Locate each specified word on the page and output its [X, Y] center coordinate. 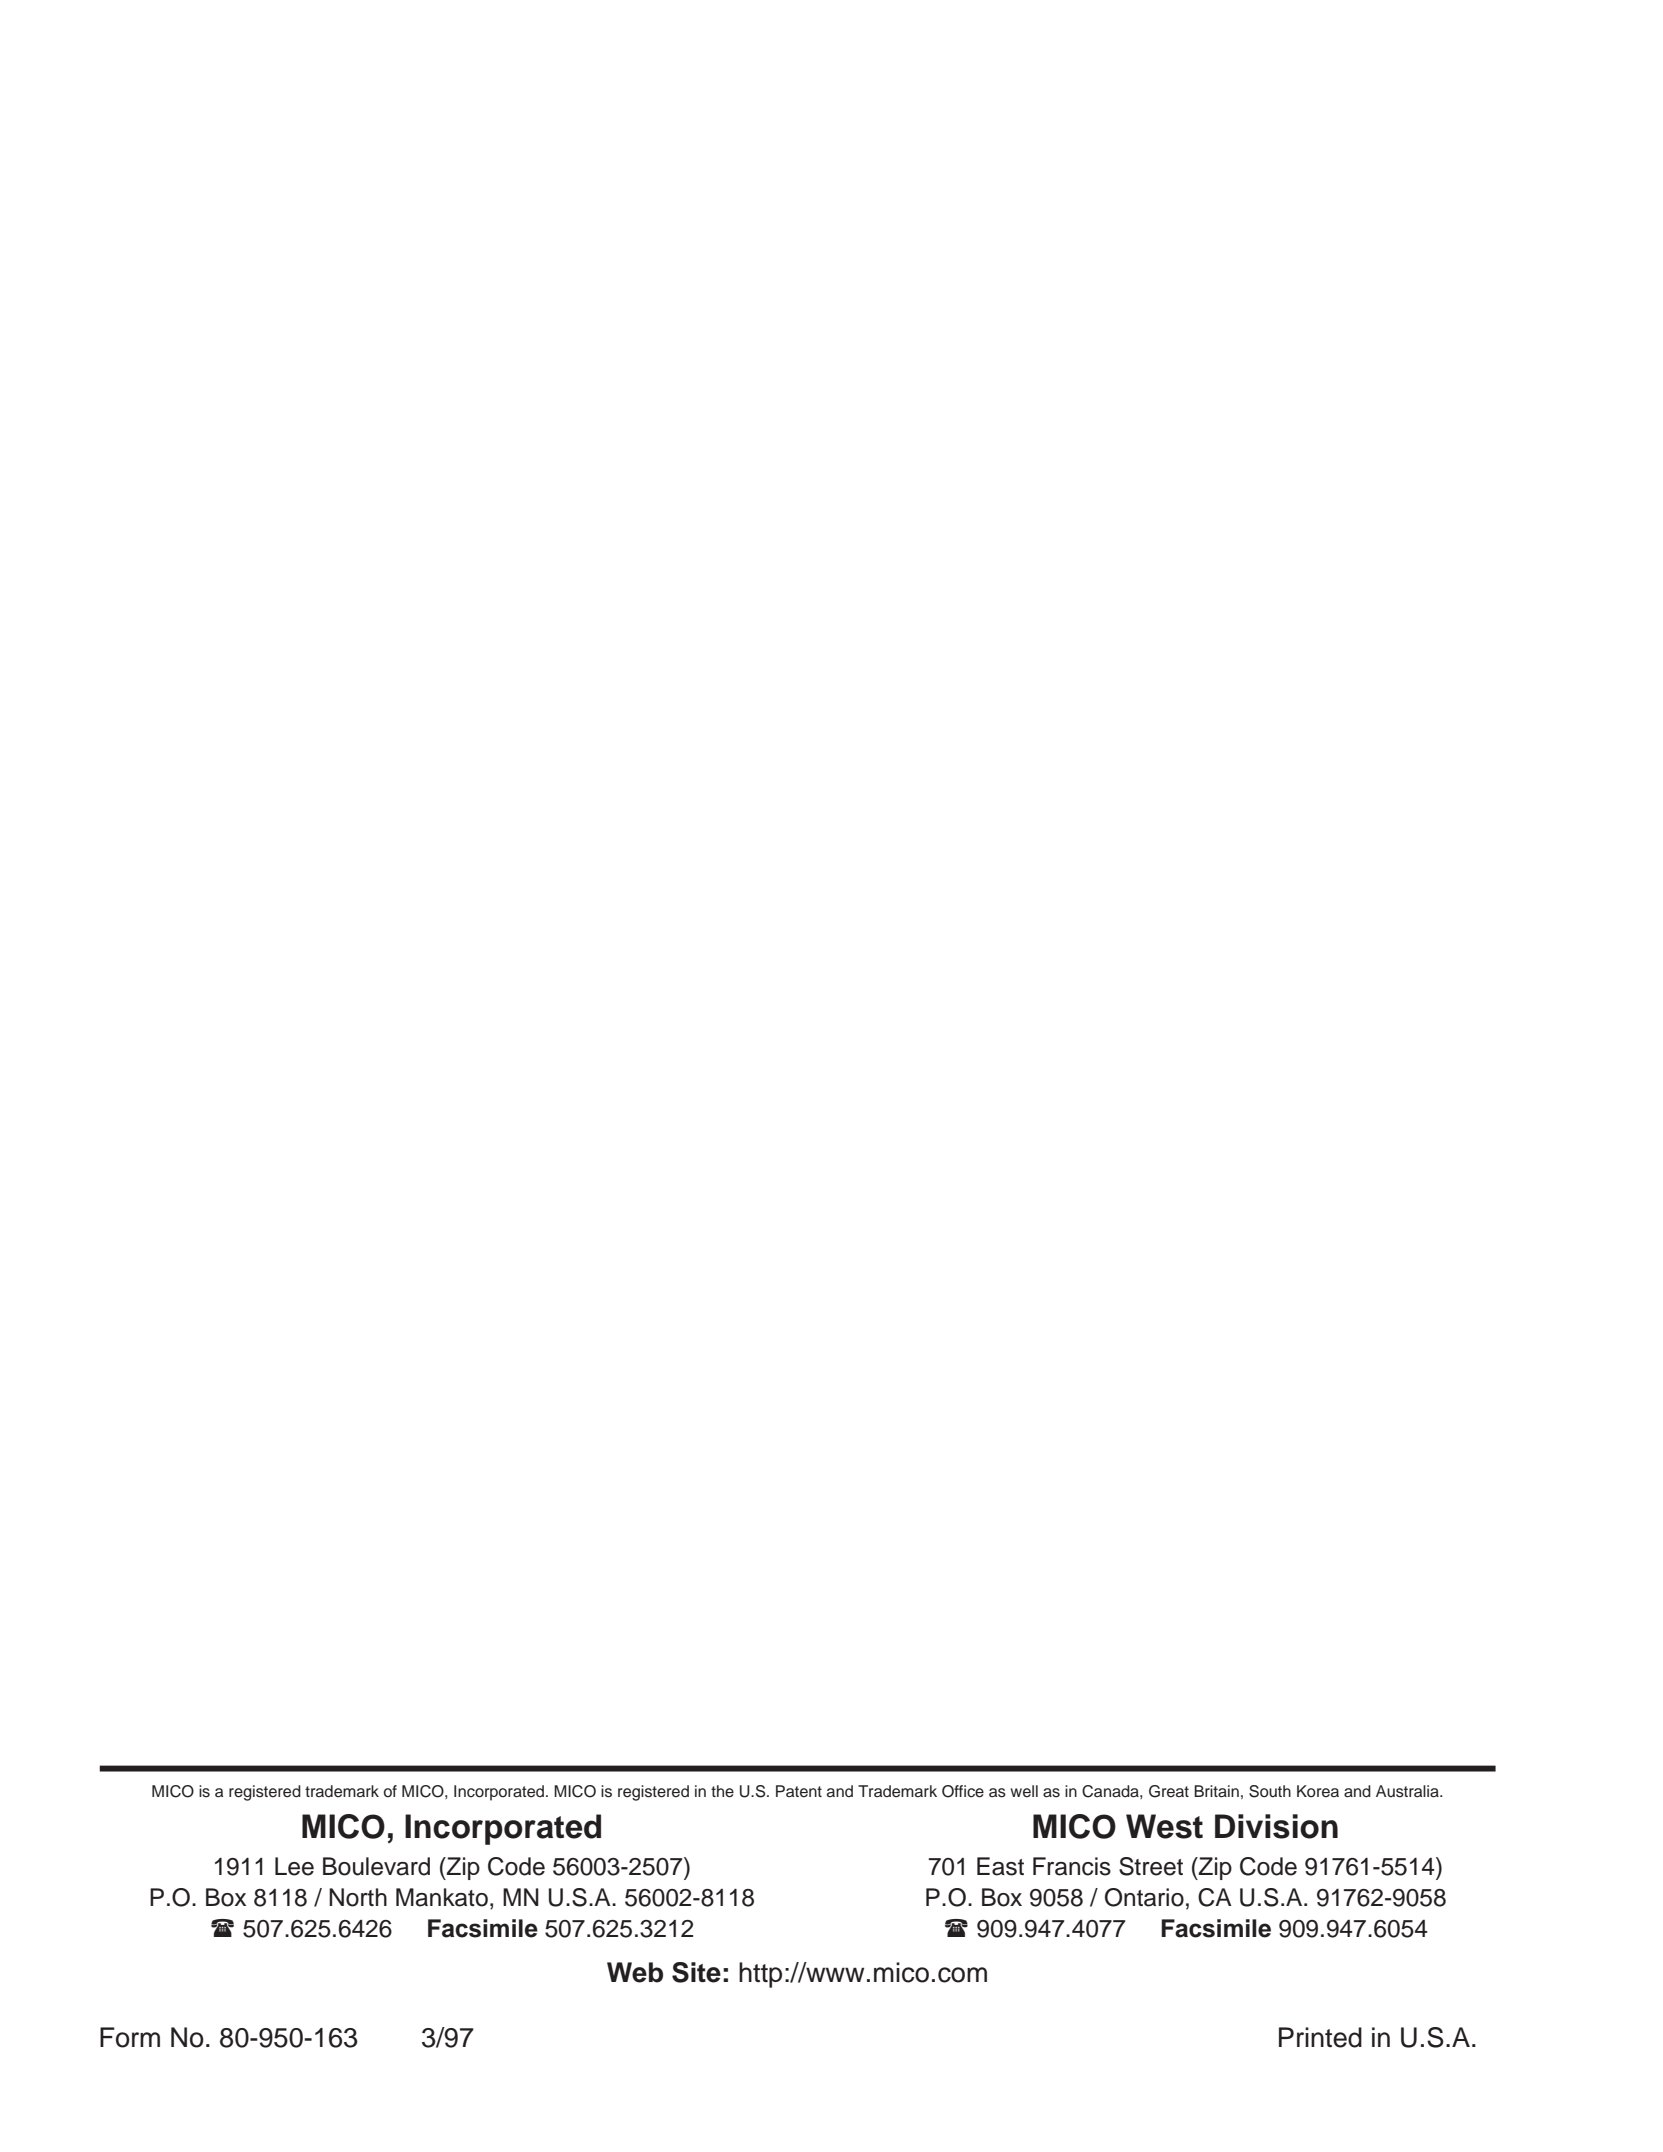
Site [696, 1972]
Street [1151, 1866]
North [358, 1897]
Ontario [1144, 1897]
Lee [294, 1866]
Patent [799, 1791]
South [1270, 1791]
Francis [1072, 1866]
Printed [1320, 2037]
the [722, 1791]
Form [130, 2037]
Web [635, 1972]
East [1000, 1866]
